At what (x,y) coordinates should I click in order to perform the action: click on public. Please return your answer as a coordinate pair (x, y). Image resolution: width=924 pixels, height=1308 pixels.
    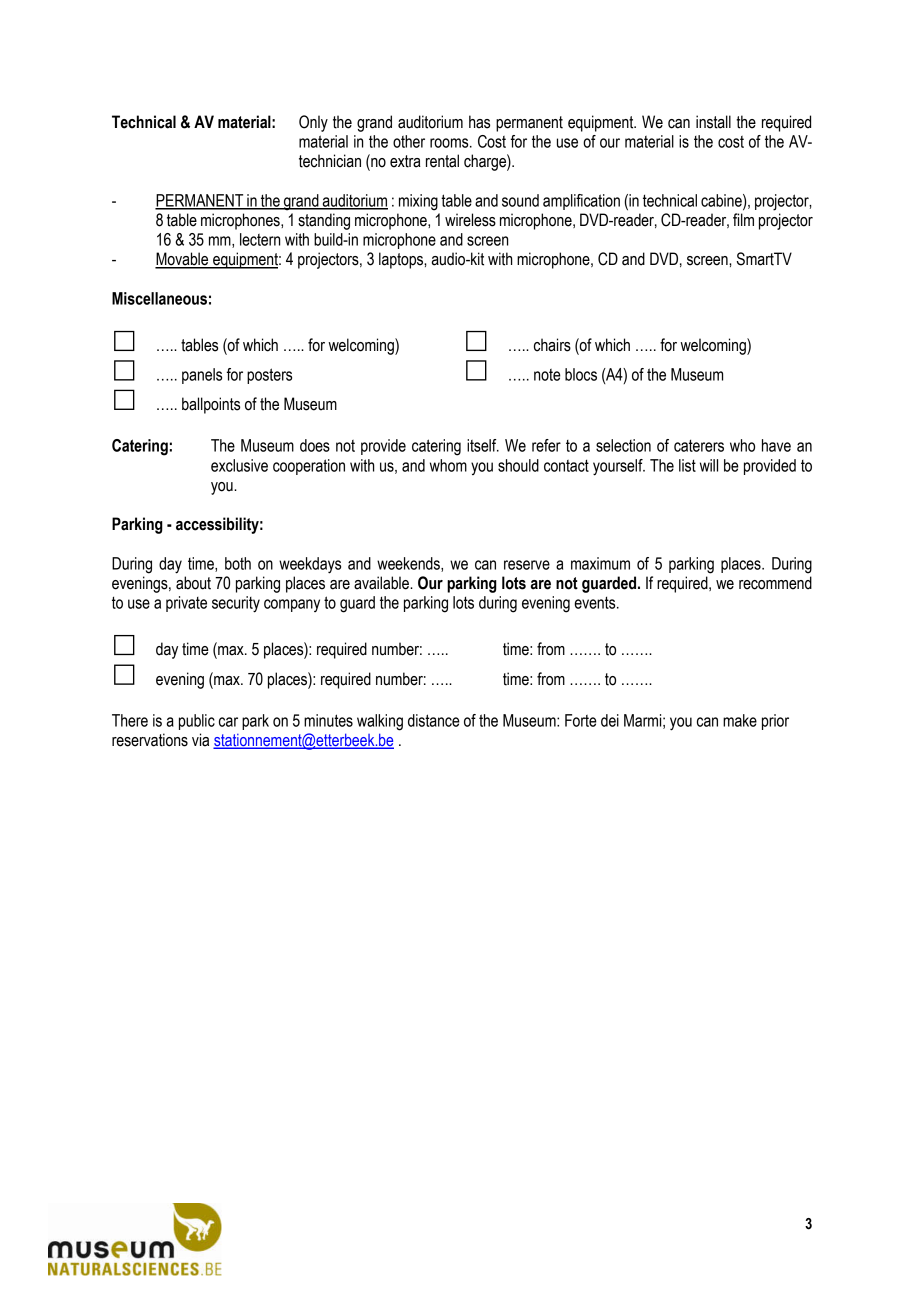
    Looking at the image, I should click on (197, 722).
